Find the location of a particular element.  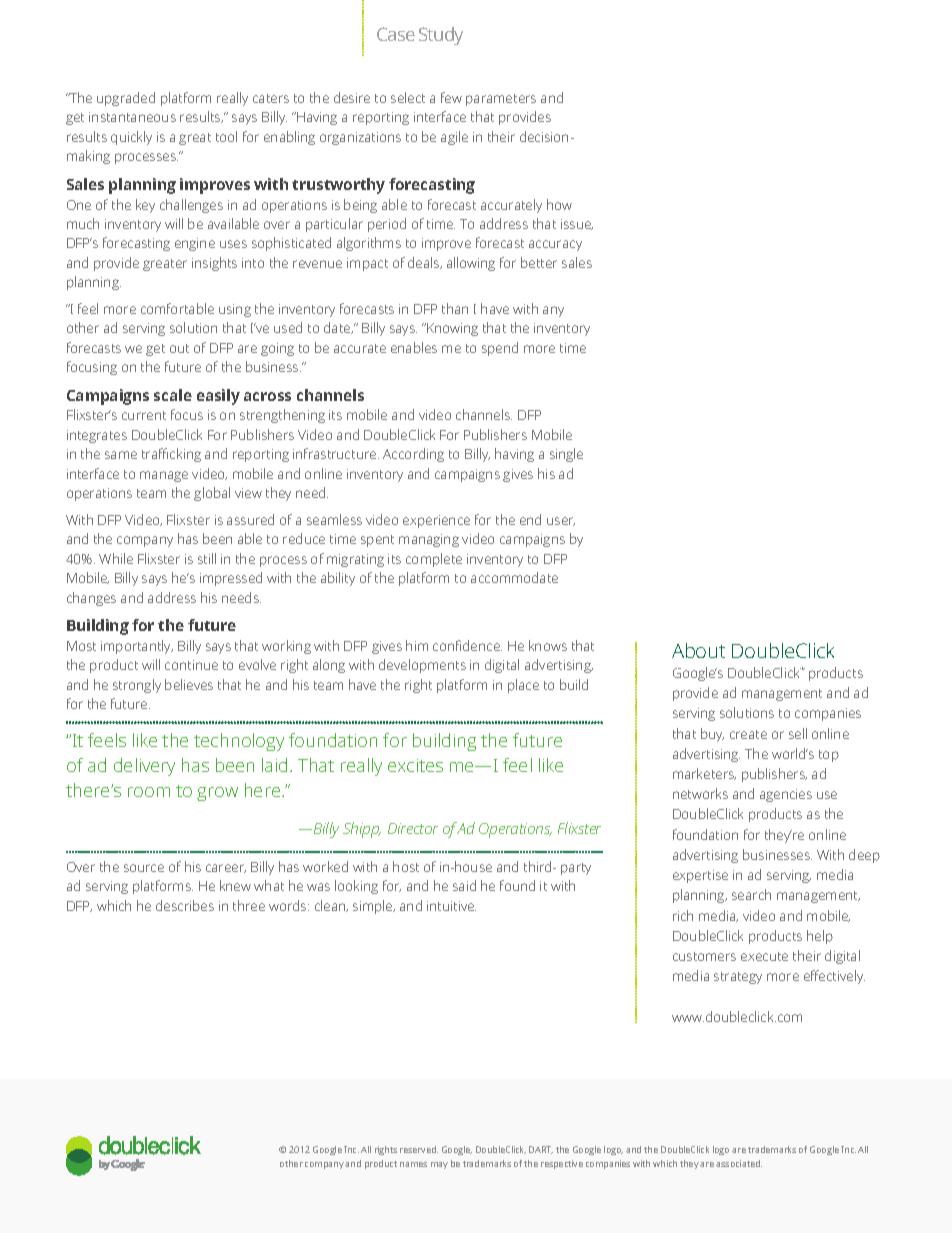

parameters is located at coordinates (501, 100).
